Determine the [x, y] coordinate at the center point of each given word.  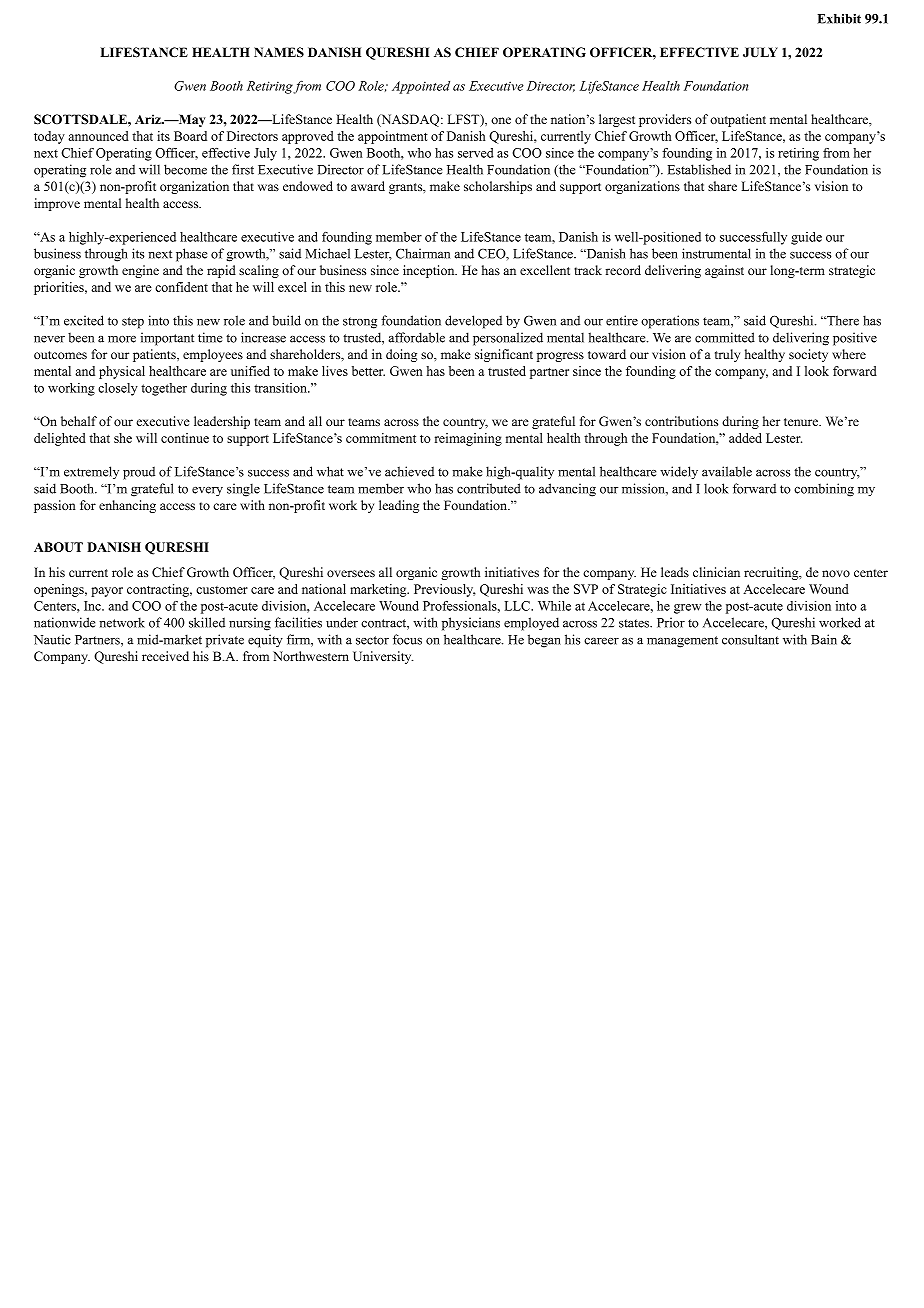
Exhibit [839, 19]
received [165, 656]
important [167, 339]
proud [139, 473]
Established [699, 169]
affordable [416, 337]
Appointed [421, 87]
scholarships [498, 187]
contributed [489, 488]
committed [725, 337]
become [185, 169]
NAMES [279, 52]
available [727, 471]
